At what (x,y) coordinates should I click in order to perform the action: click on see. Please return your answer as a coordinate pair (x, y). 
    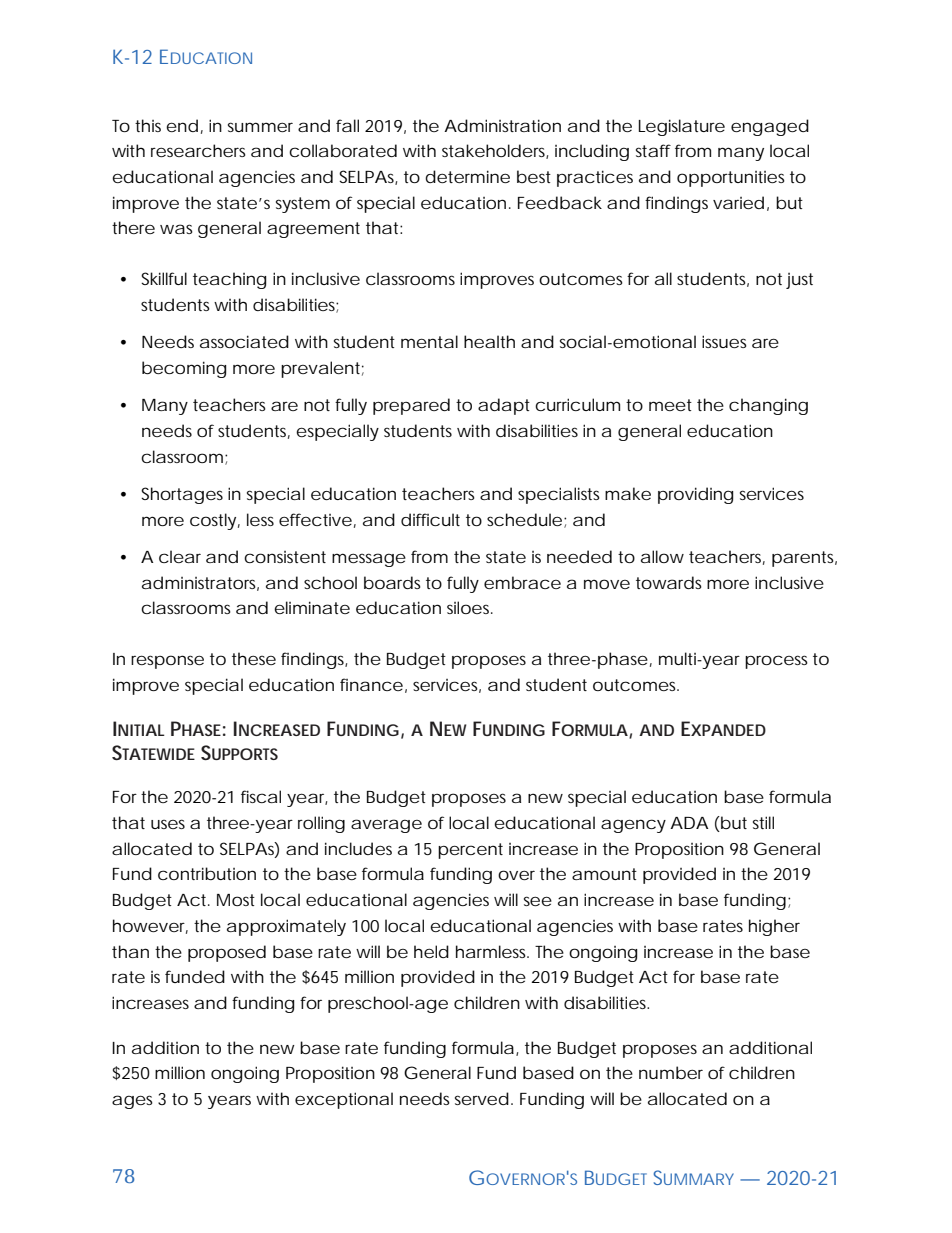
    Looking at the image, I should click on (538, 901).
